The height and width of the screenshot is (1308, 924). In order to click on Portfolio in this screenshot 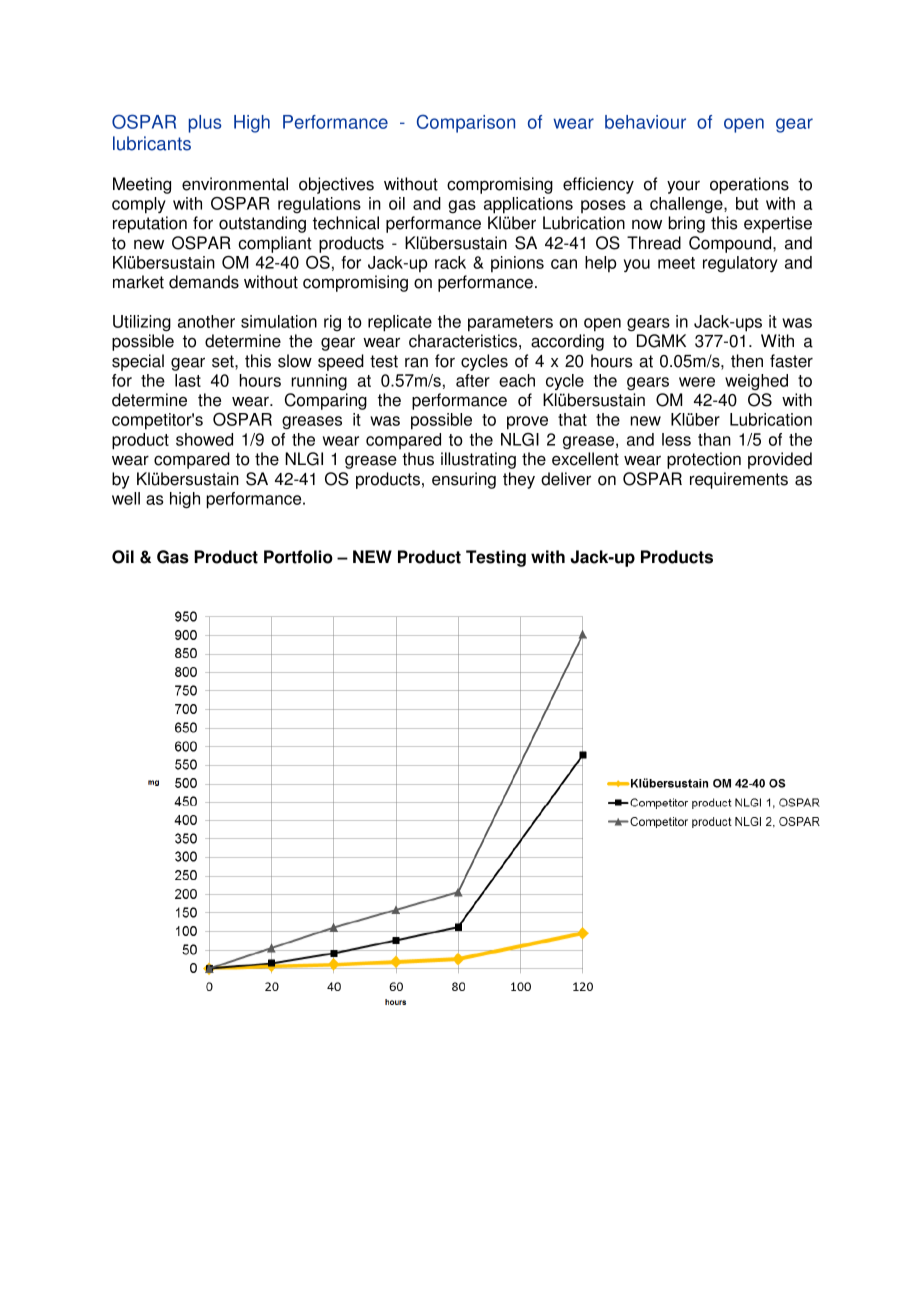, I will do `click(298, 557)`.
